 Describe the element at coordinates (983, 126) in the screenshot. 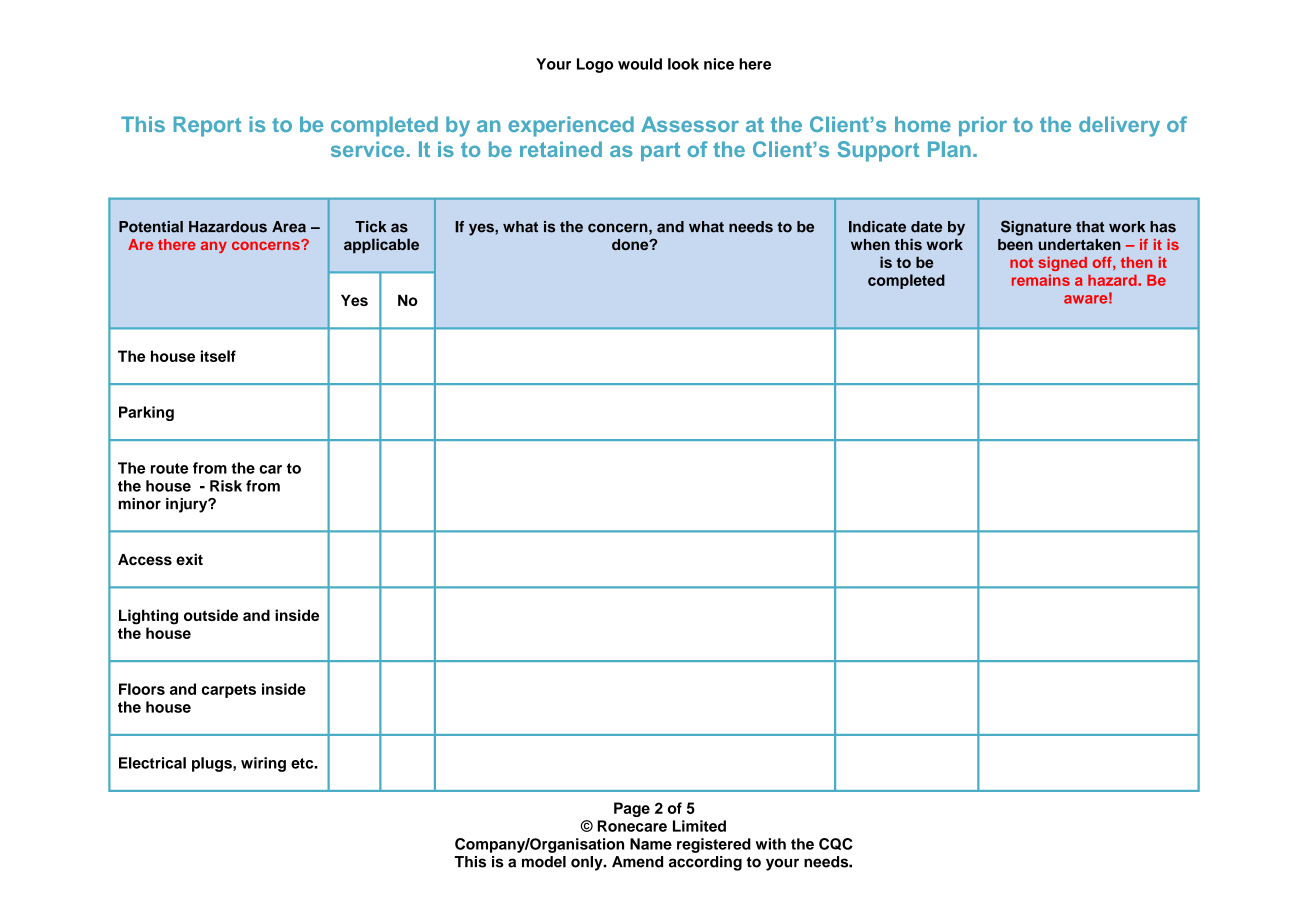

I see `prior` at that location.
